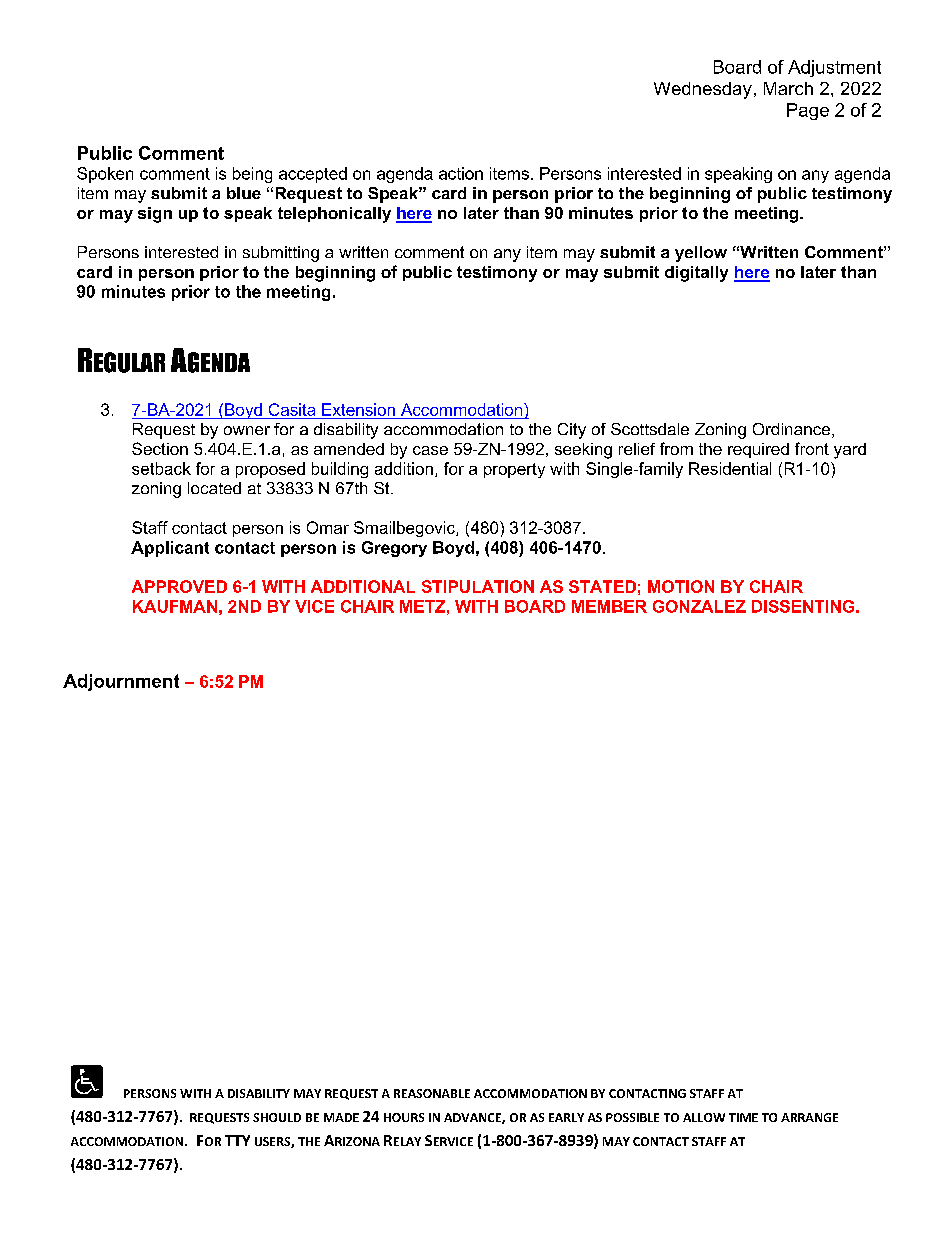  What do you see at coordinates (699, 606) in the document?
I see `GONZALEZ` at bounding box center [699, 606].
